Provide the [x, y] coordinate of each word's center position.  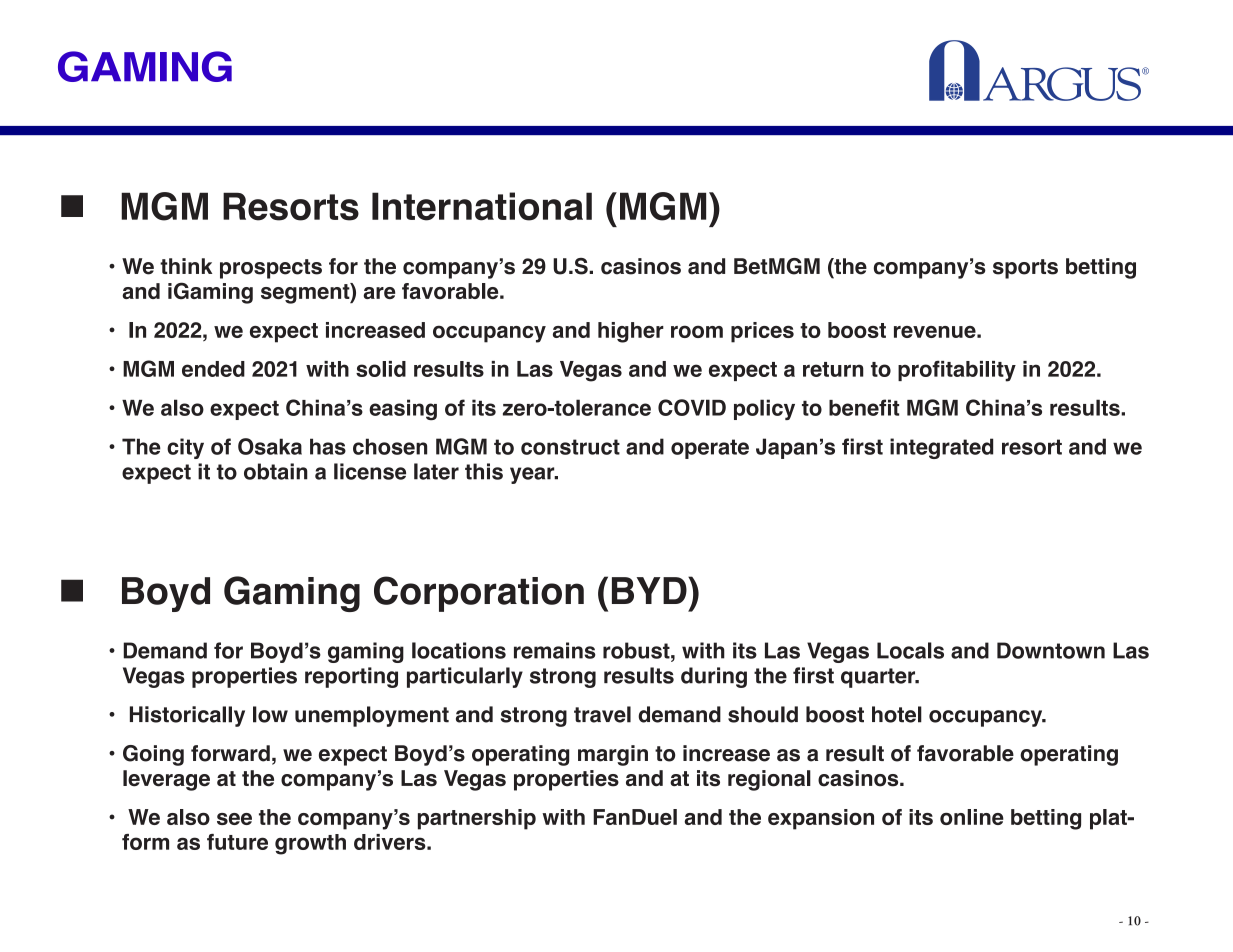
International [482, 206]
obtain [276, 471]
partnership [477, 819]
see [234, 819]
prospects [271, 269]
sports [1025, 269]
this [484, 471]
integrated [941, 448]
